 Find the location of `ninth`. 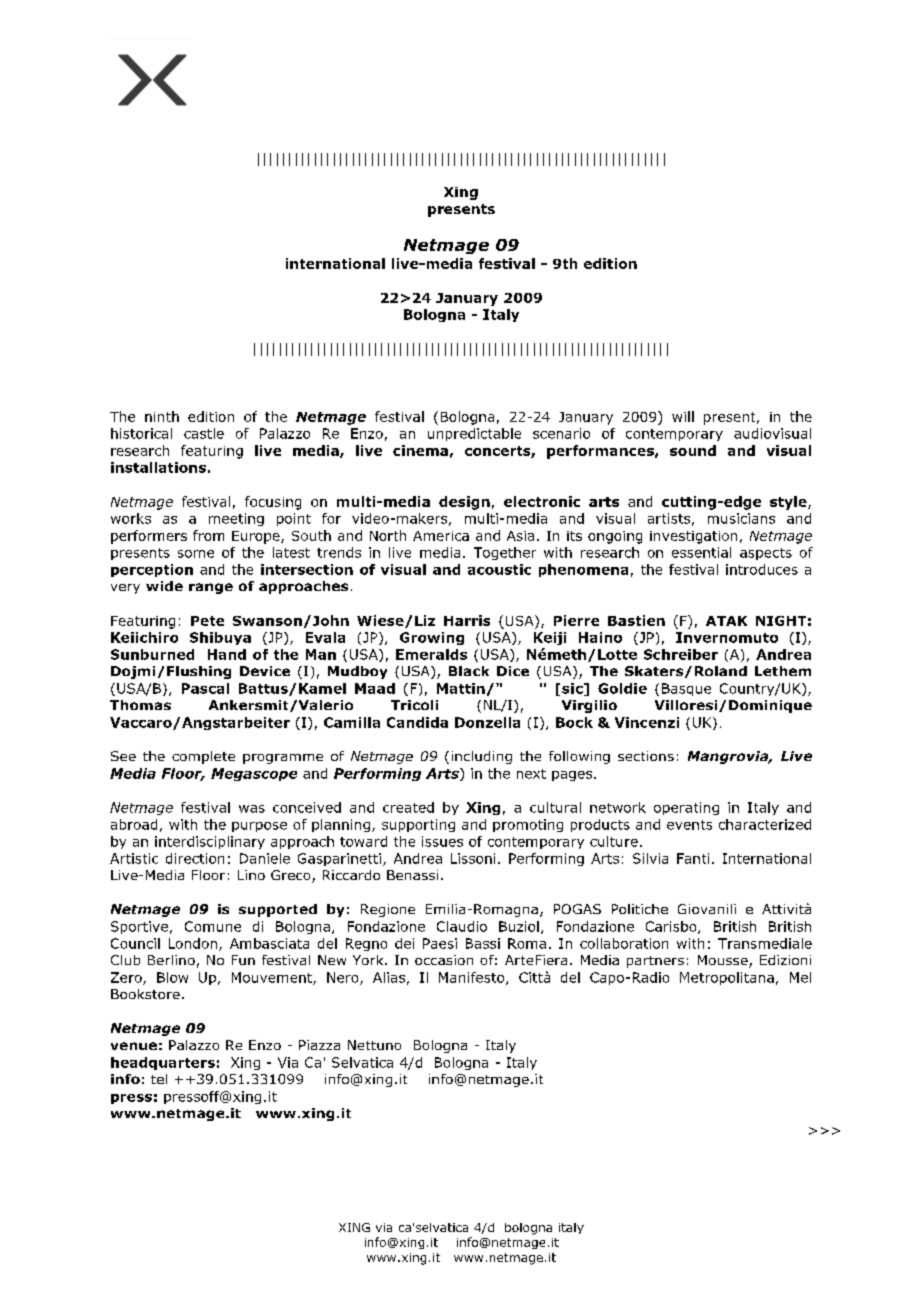

ninth is located at coordinates (162, 416).
